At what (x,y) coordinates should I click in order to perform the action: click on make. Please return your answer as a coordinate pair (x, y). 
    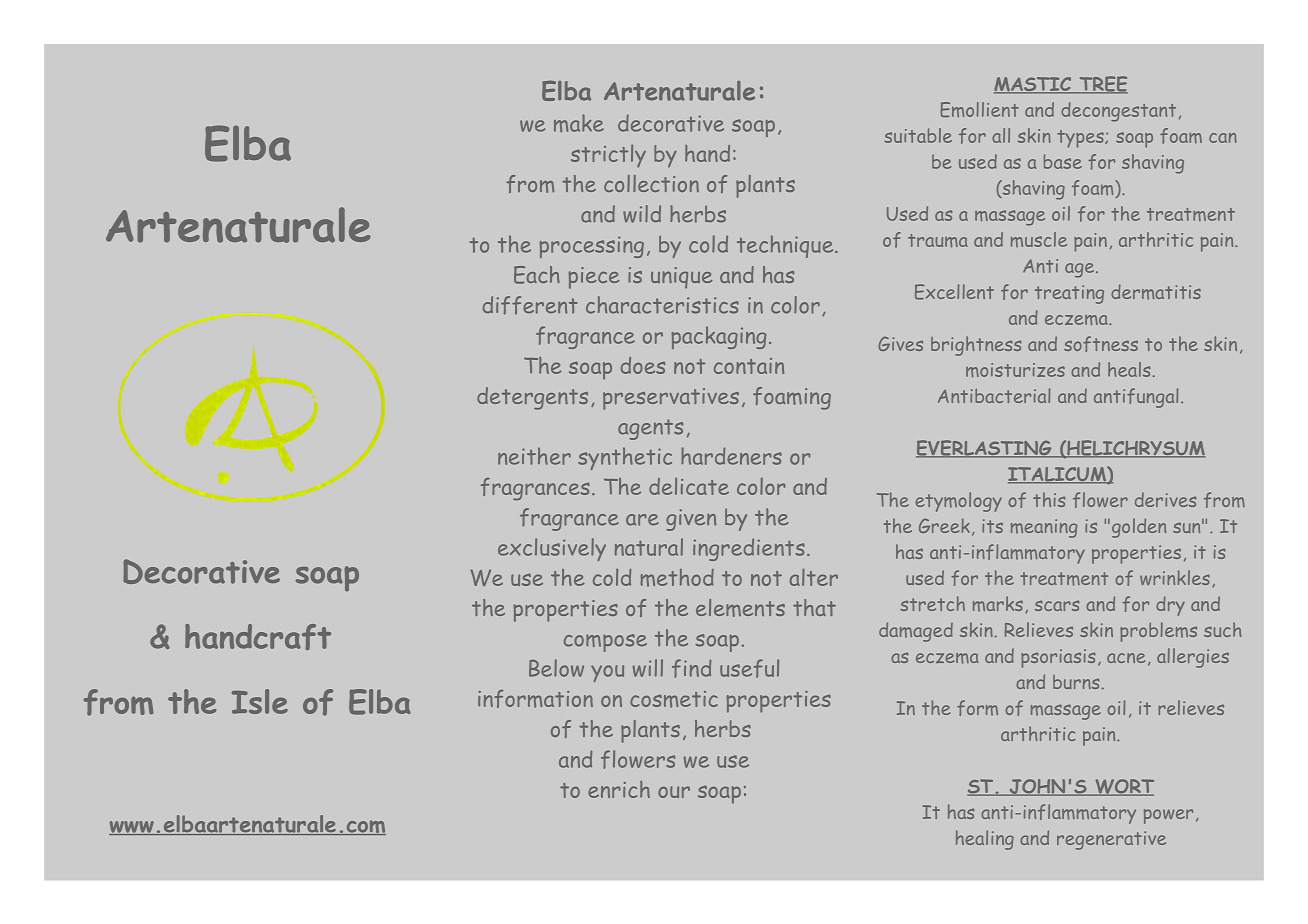
    Looking at the image, I should click on (579, 123).
